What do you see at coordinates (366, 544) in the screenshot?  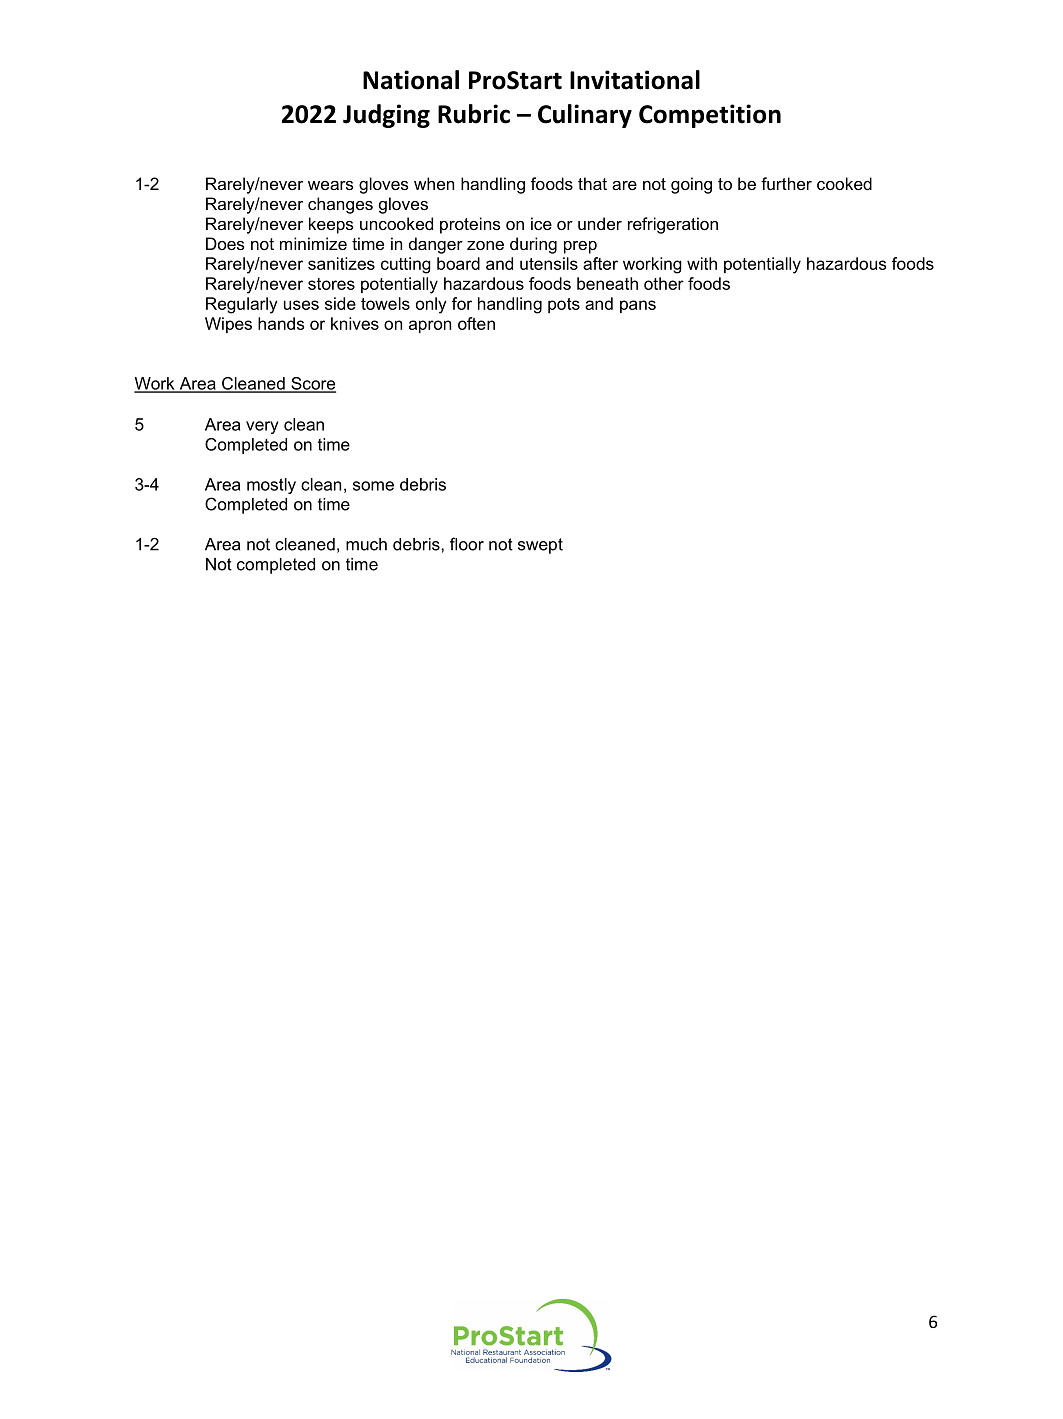 I see `much` at bounding box center [366, 544].
